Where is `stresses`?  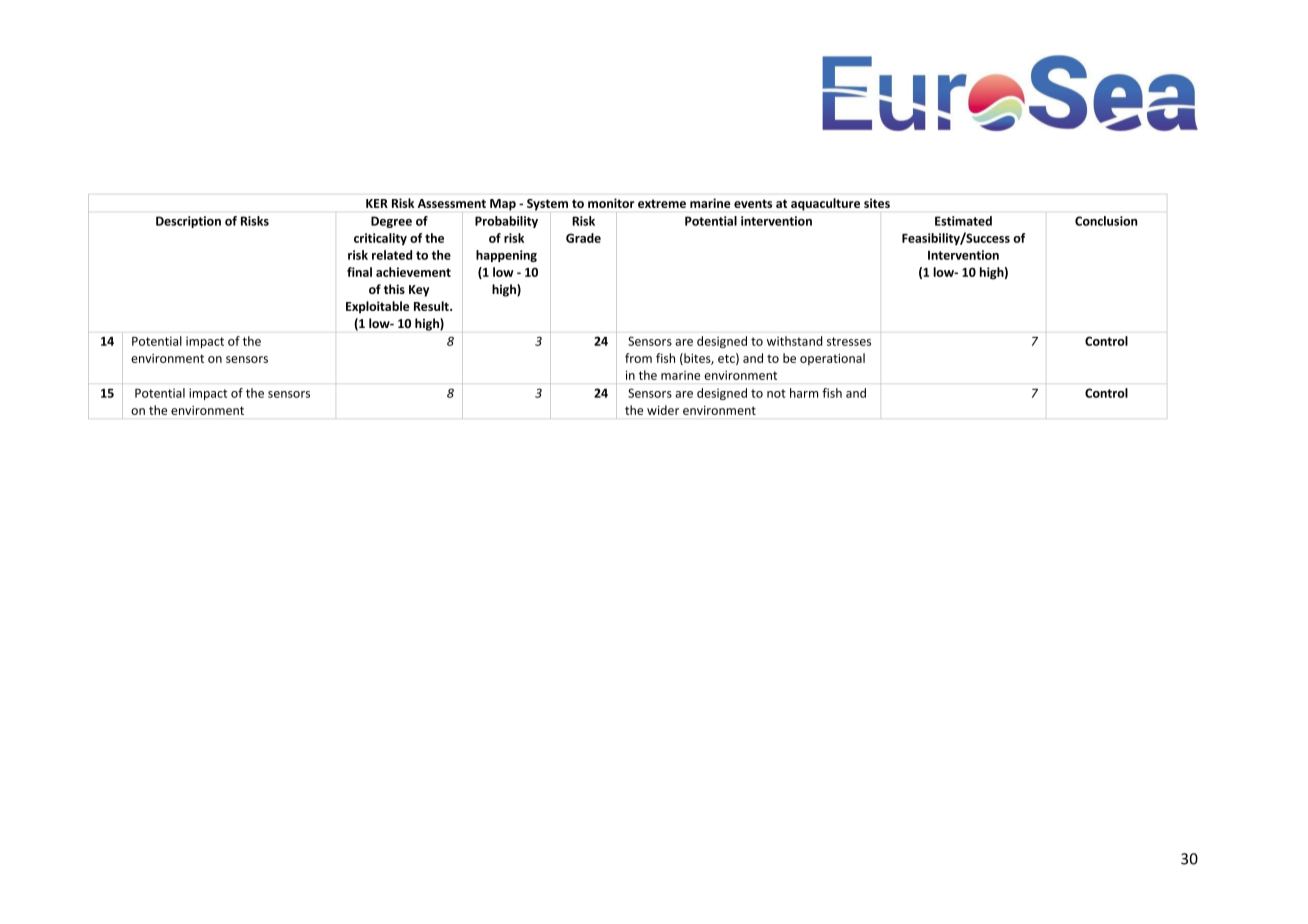 stresses is located at coordinates (849, 341).
